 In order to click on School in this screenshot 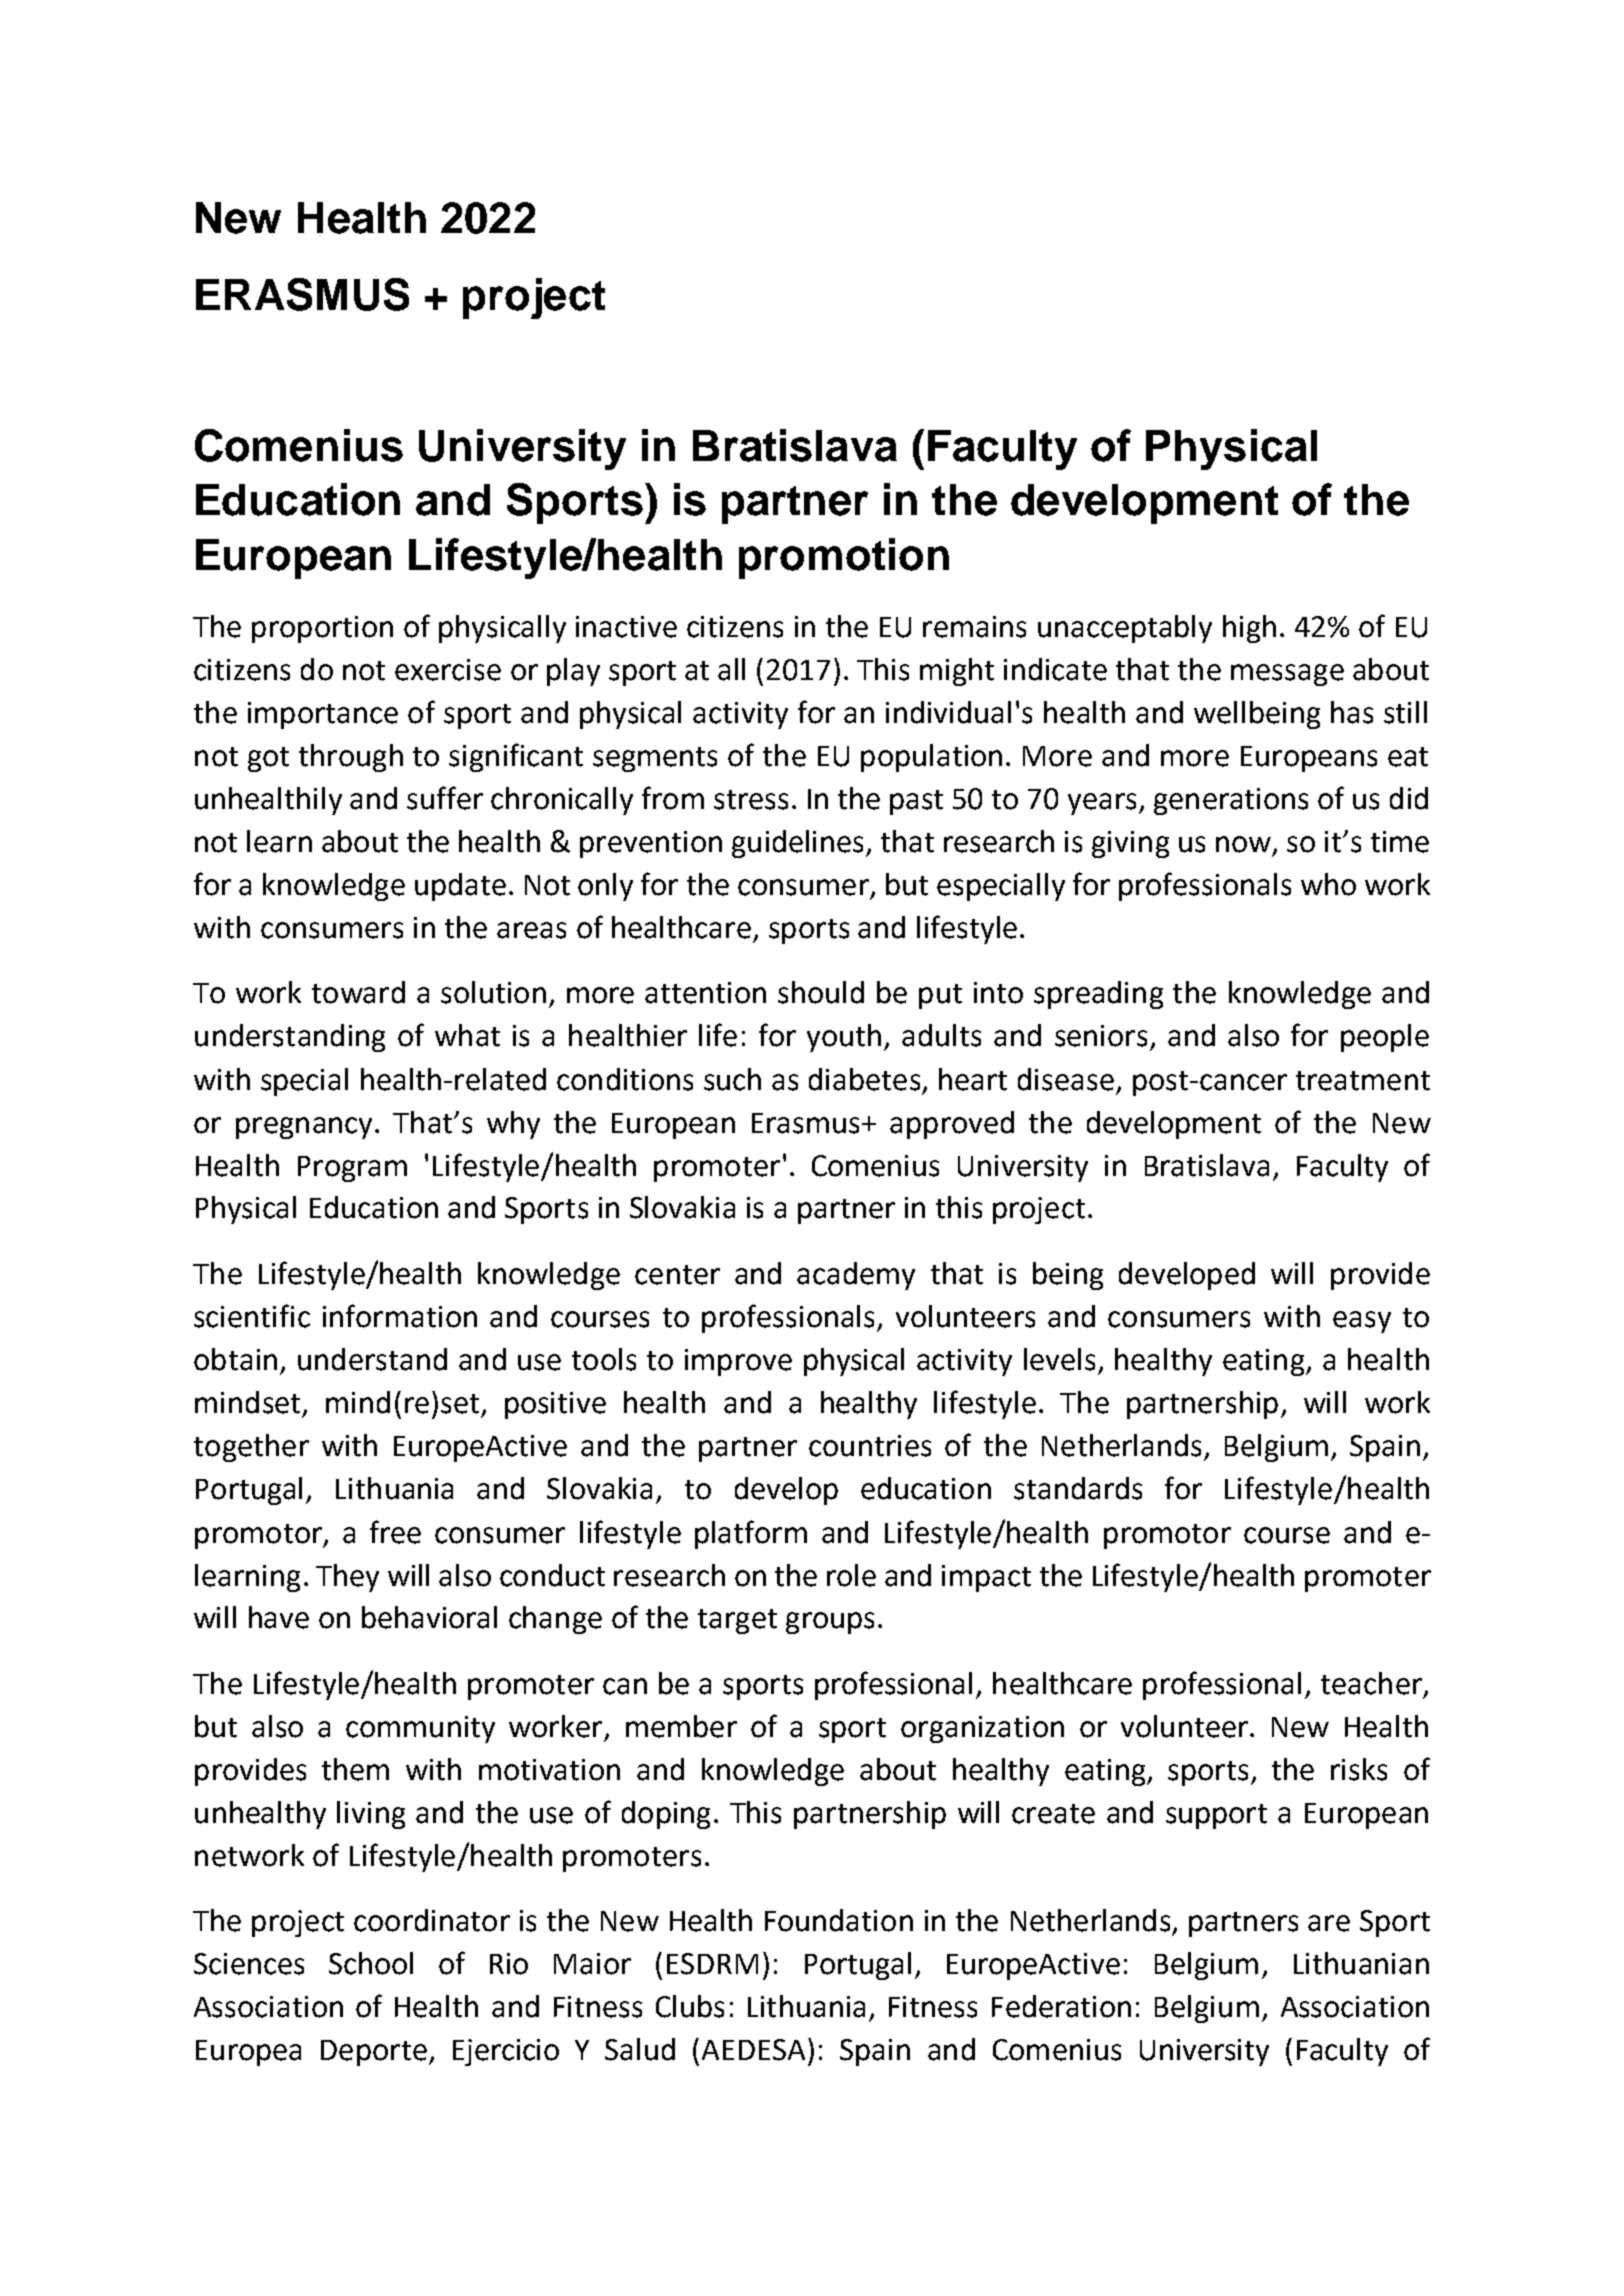, I will do `click(371, 1963)`.
